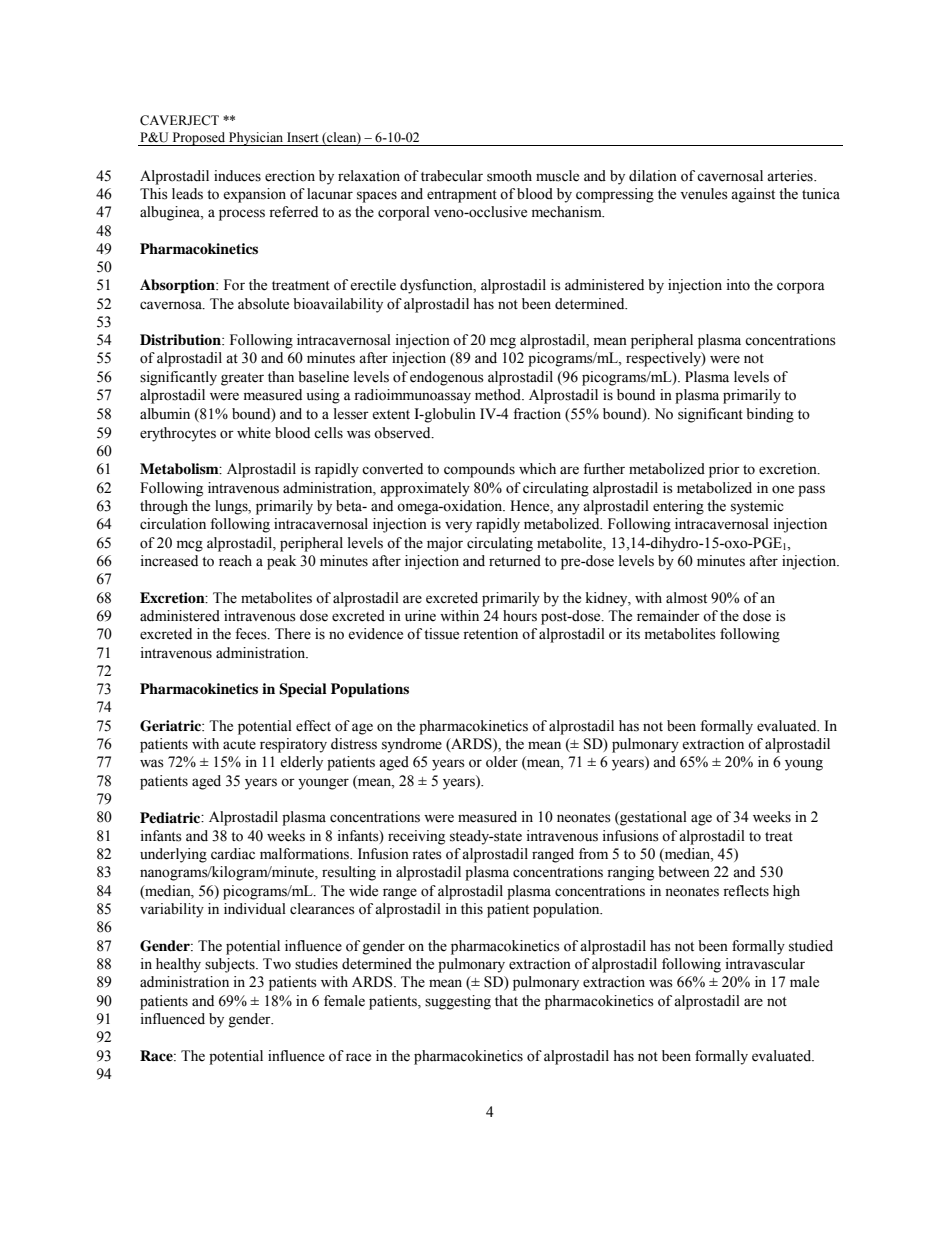  I want to click on reach, so click(235, 561).
